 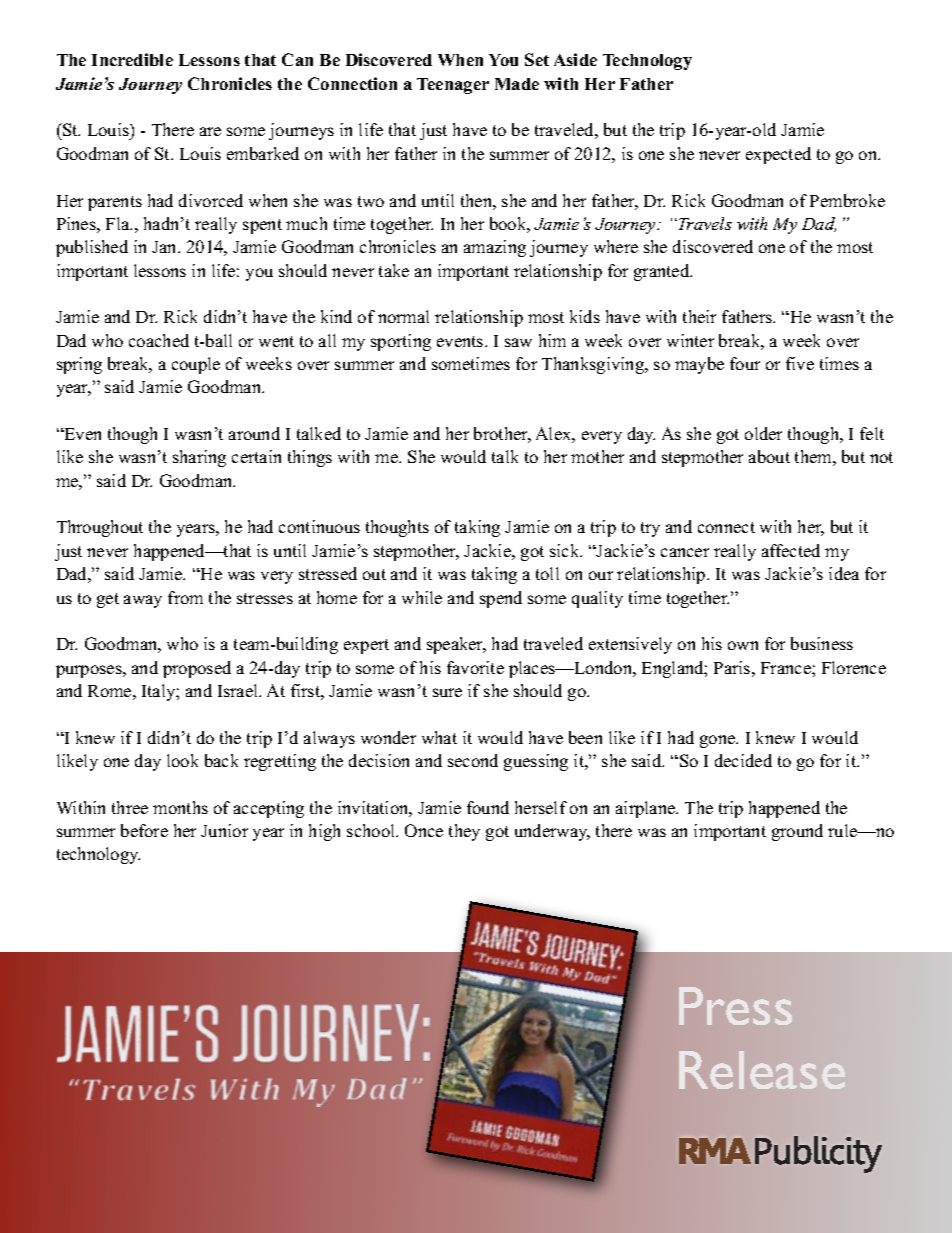 I want to click on expected, so click(x=778, y=155).
